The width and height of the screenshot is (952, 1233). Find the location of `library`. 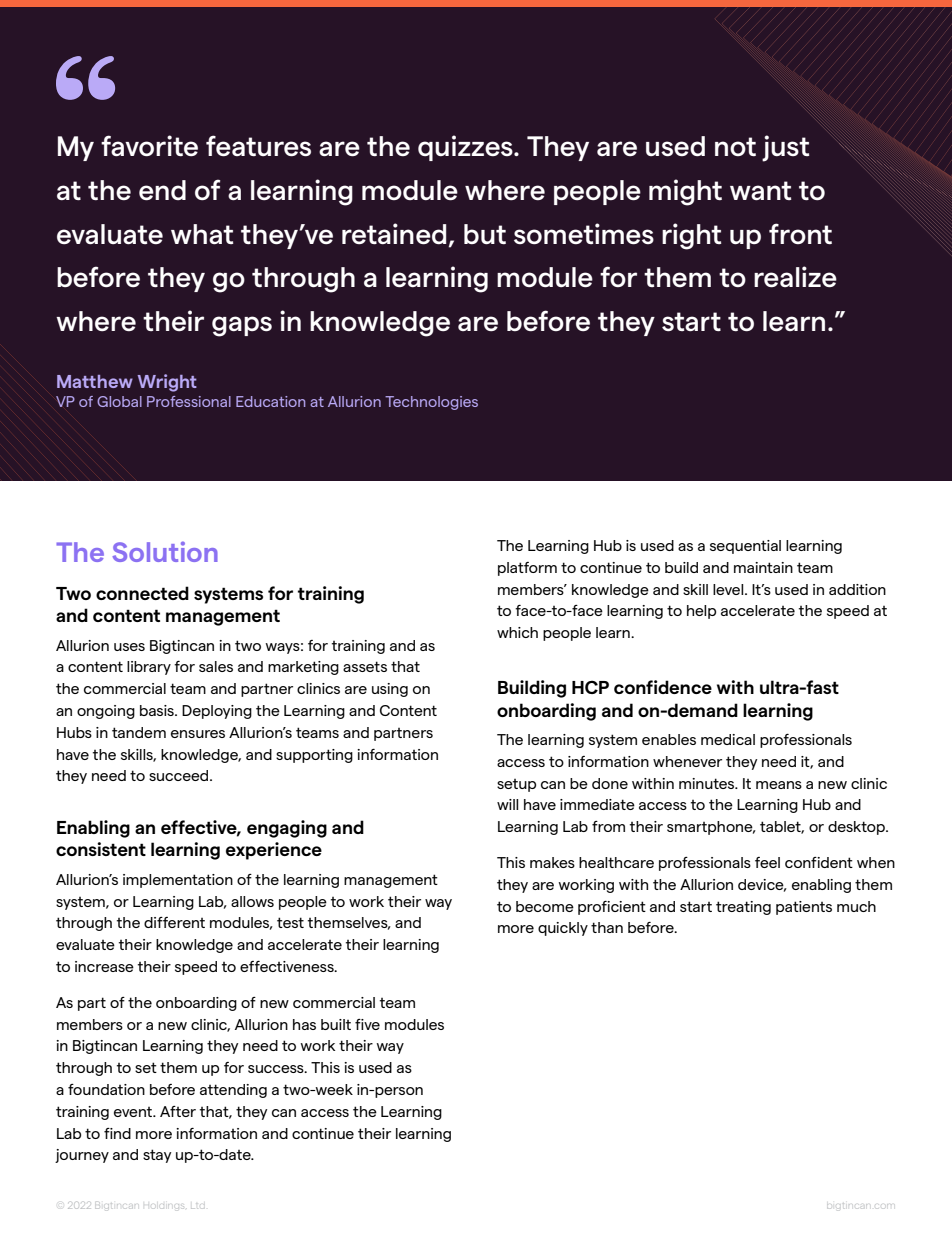

library is located at coordinates (149, 668).
